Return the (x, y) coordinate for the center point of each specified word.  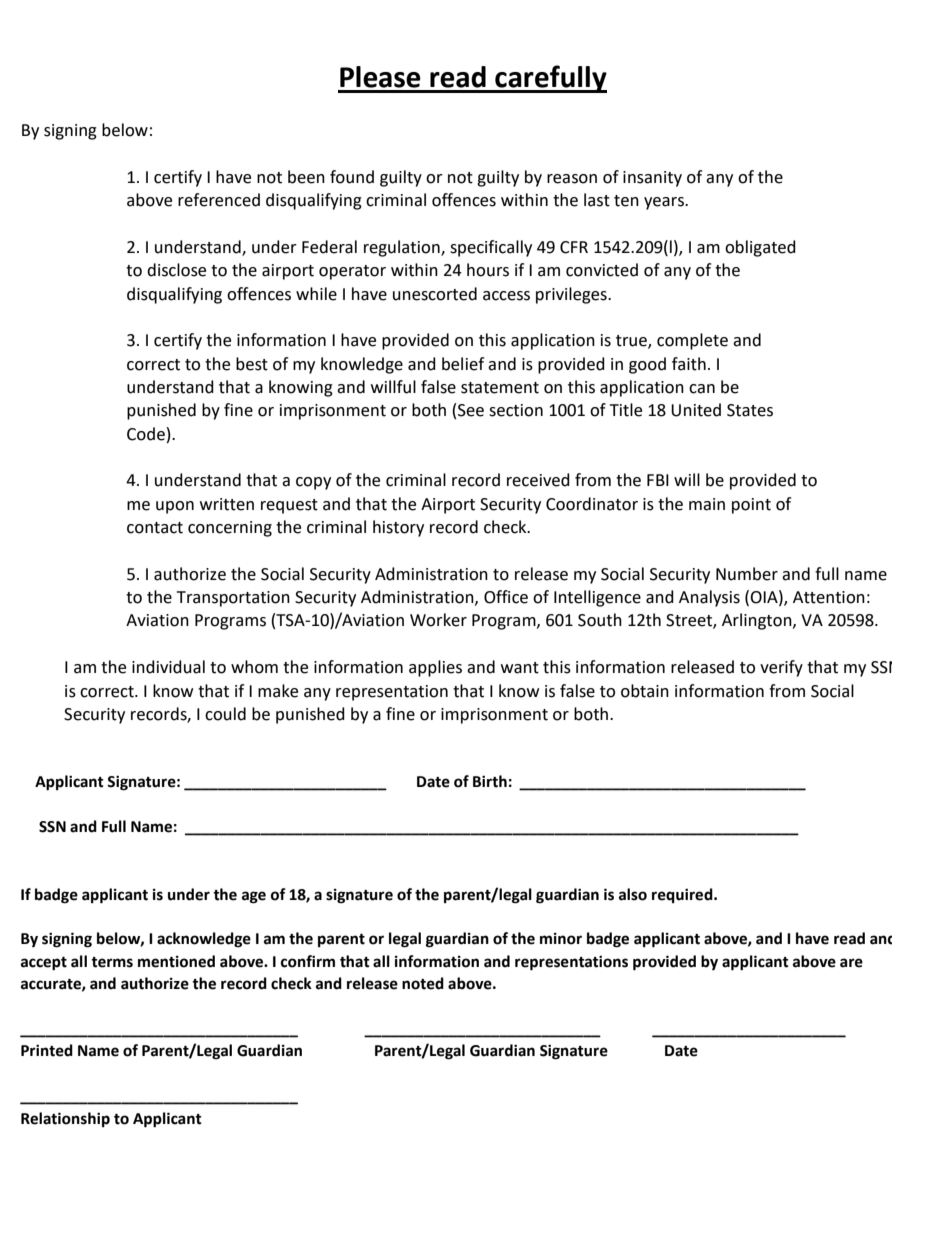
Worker (438, 620)
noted (423, 983)
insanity (652, 179)
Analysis (709, 598)
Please (380, 77)
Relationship (65, 1119)
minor (561, 939)
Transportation (233, 599)
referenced (219, 200)
